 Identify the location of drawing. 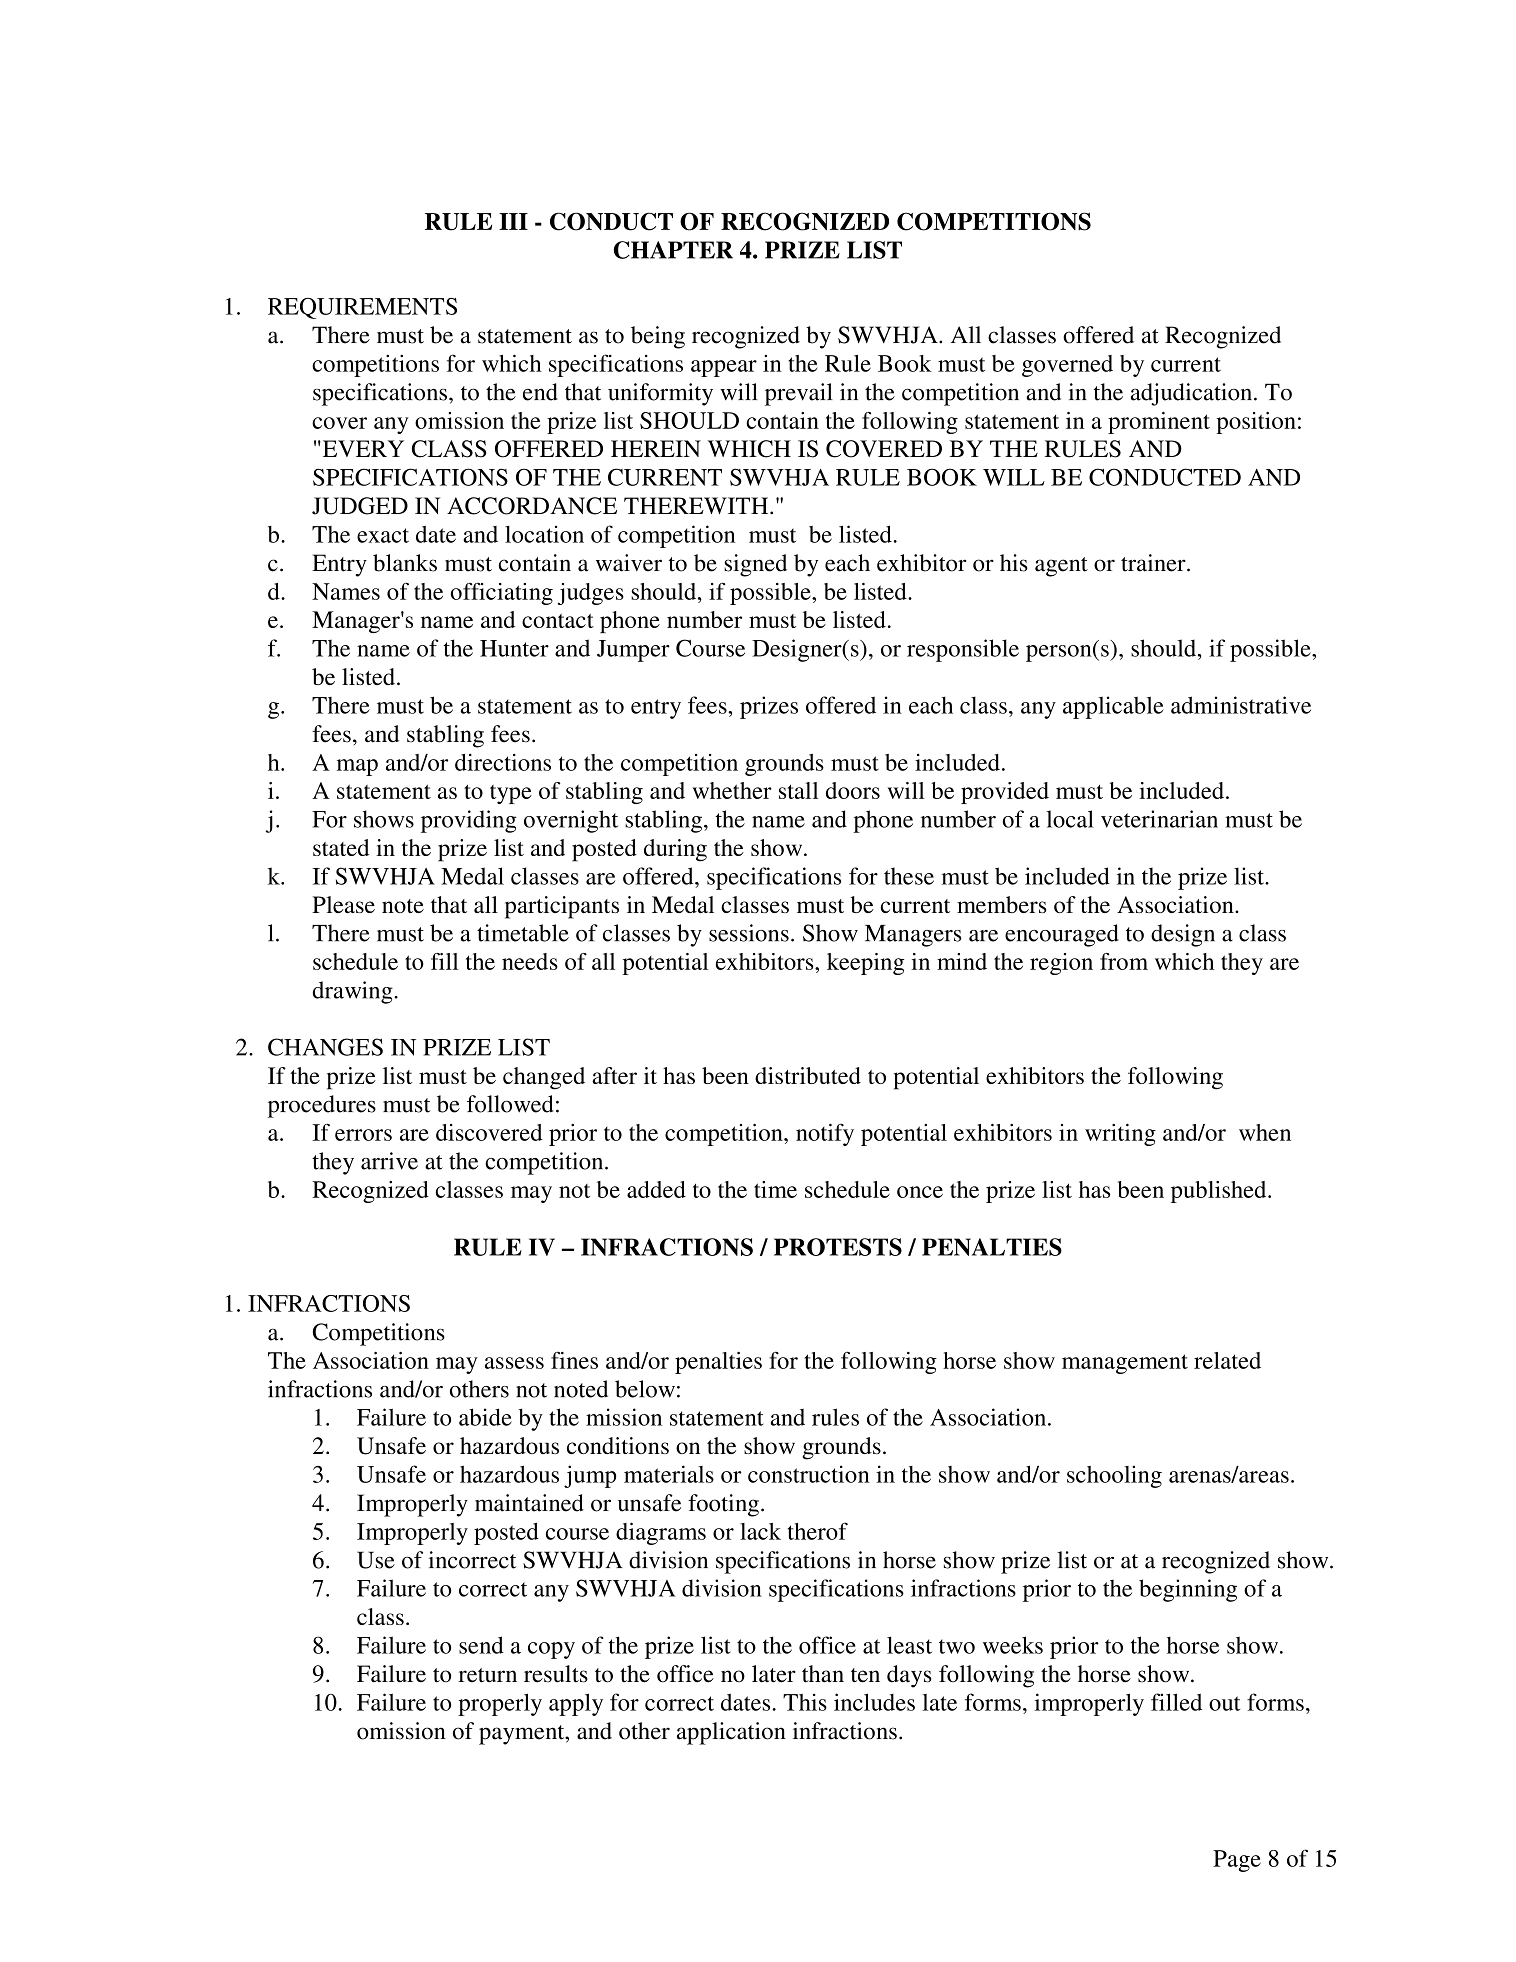
(353, 992).
